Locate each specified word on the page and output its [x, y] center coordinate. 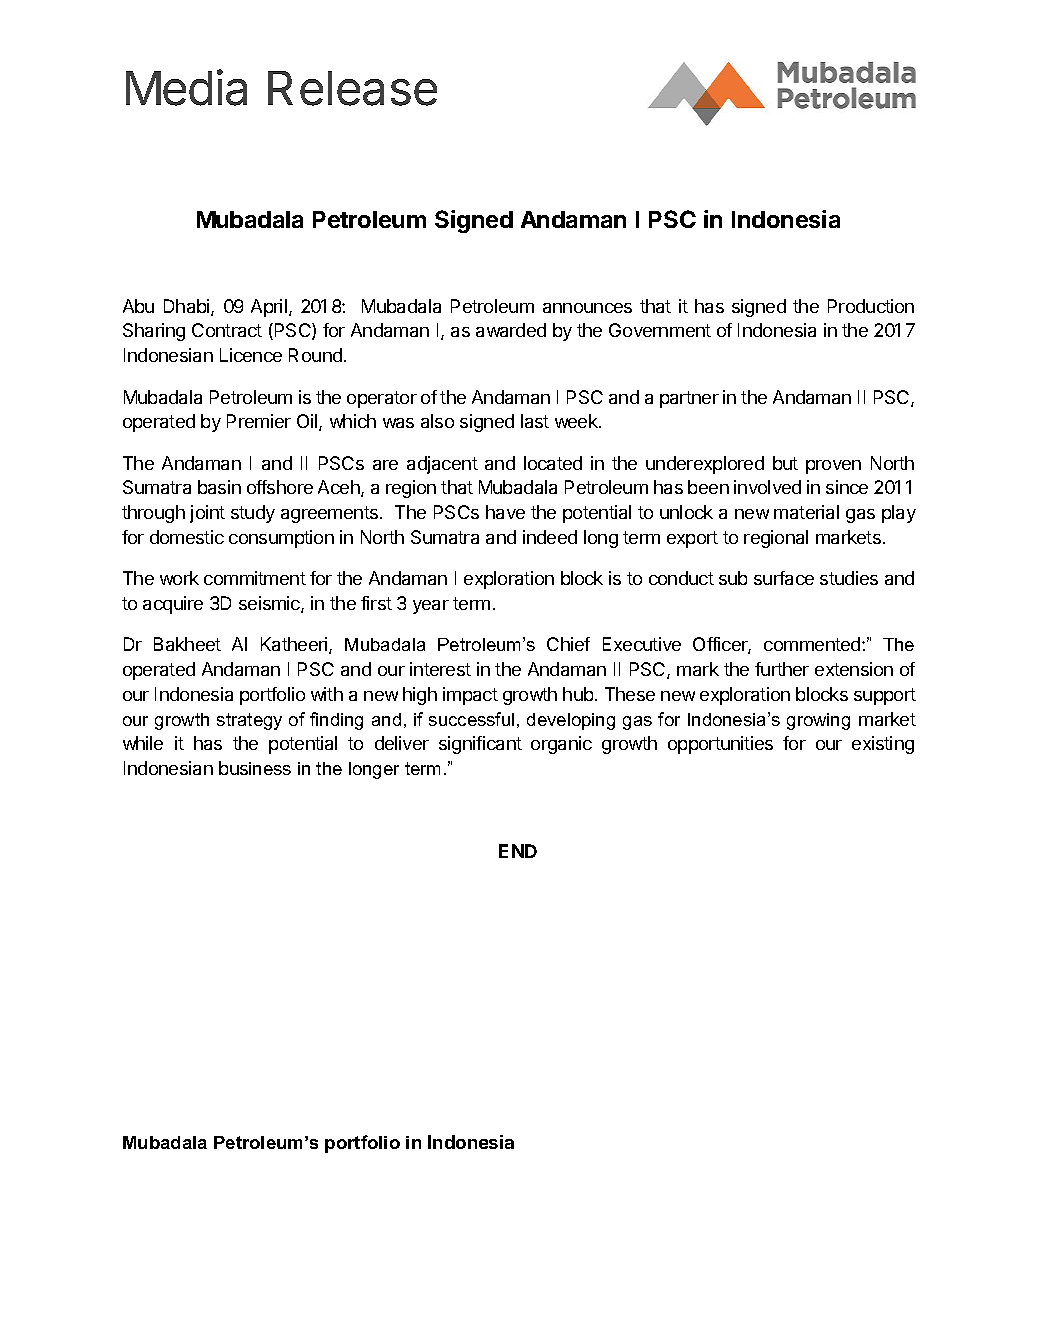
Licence [251, 355]
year [431, 607]
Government [660, 330]
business [255, 768]
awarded [511, 330]
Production [871, 306]
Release [352, 88]
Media [186, 87]
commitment [255, 578]
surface [784, 578]
